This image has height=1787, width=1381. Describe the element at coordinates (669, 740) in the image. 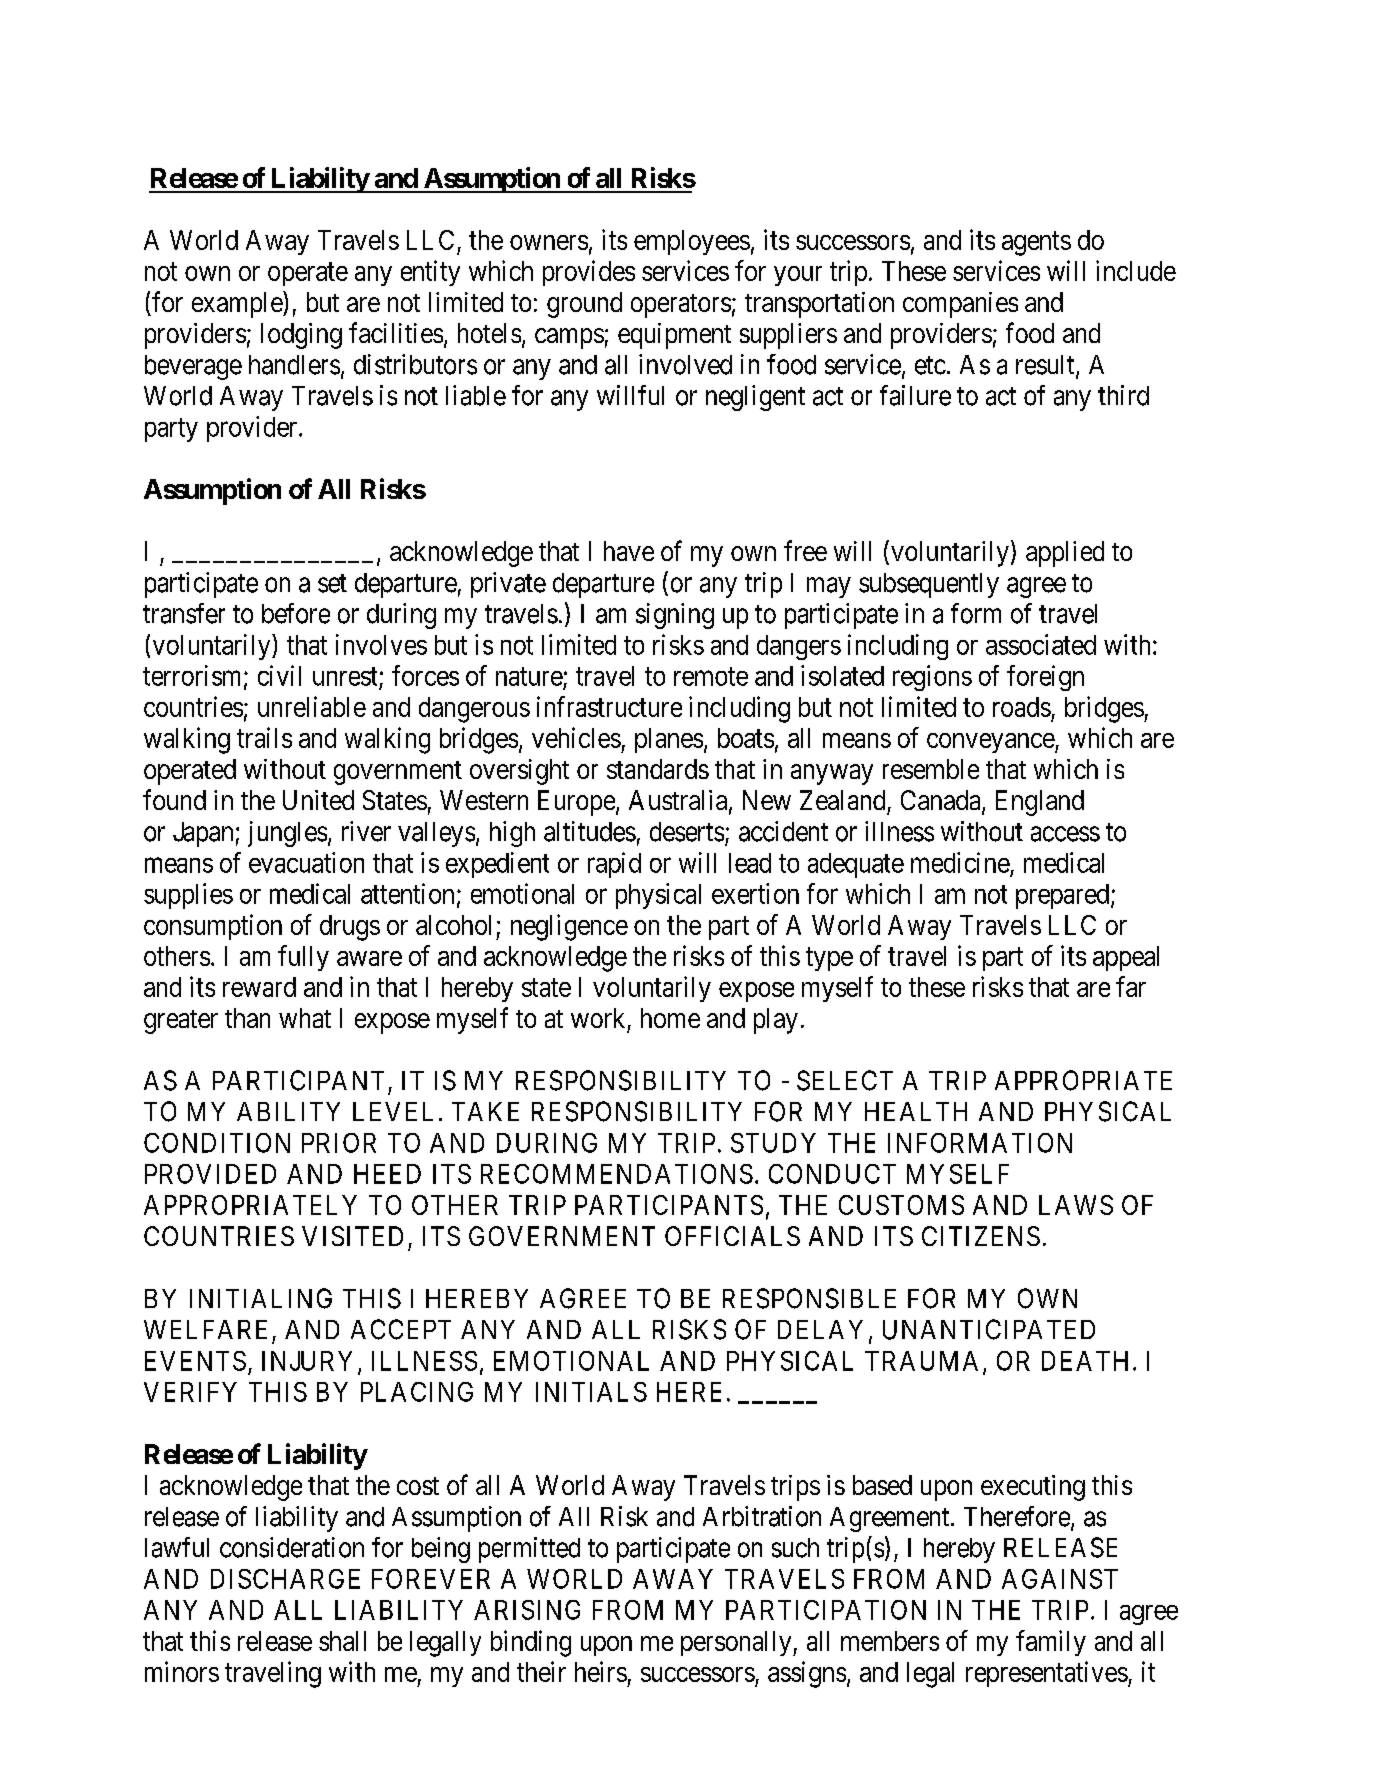

I see `planes` at that location.
